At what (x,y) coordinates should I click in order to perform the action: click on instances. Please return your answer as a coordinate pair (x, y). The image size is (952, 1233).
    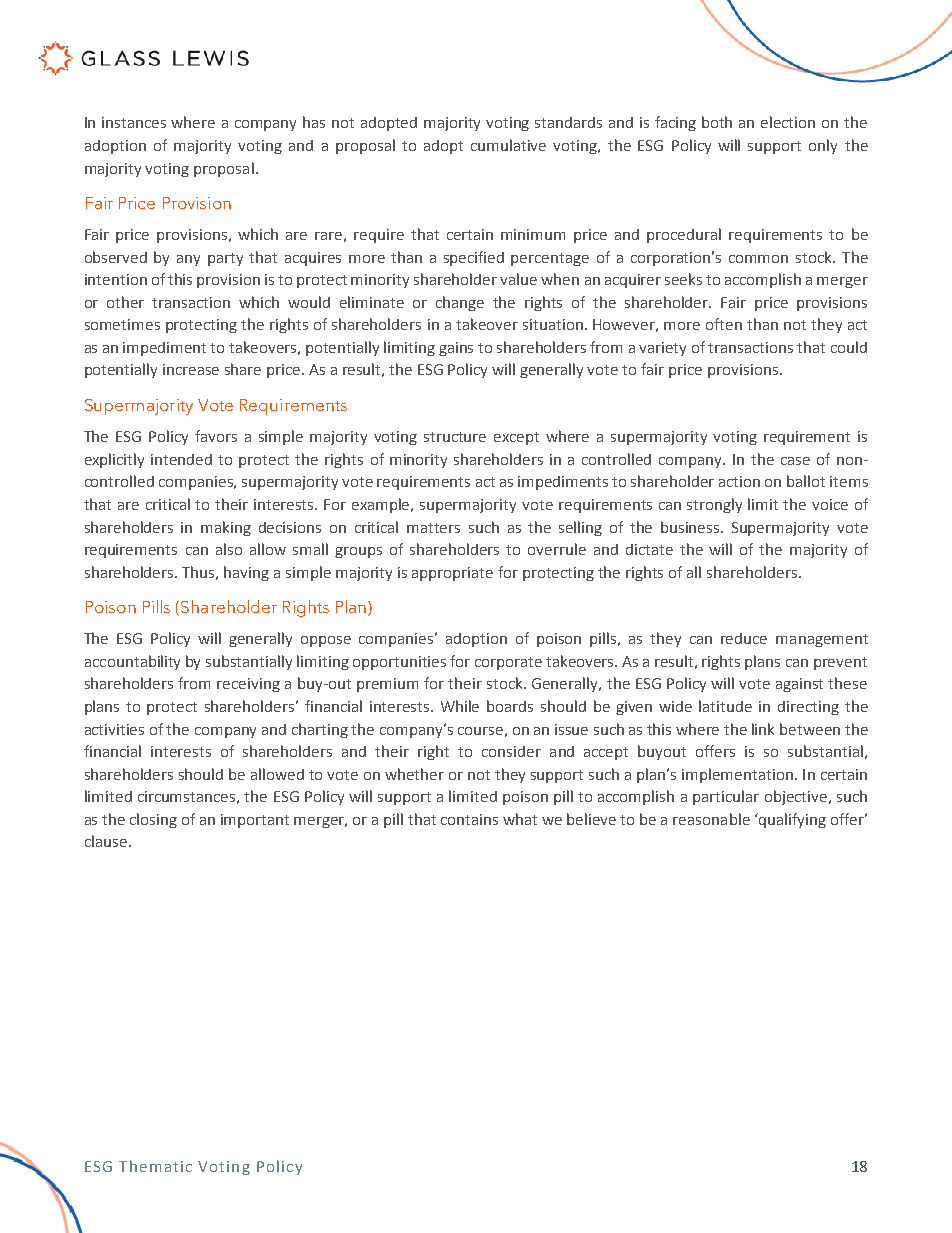
    Looking at the image, I should click on (134, 122).
